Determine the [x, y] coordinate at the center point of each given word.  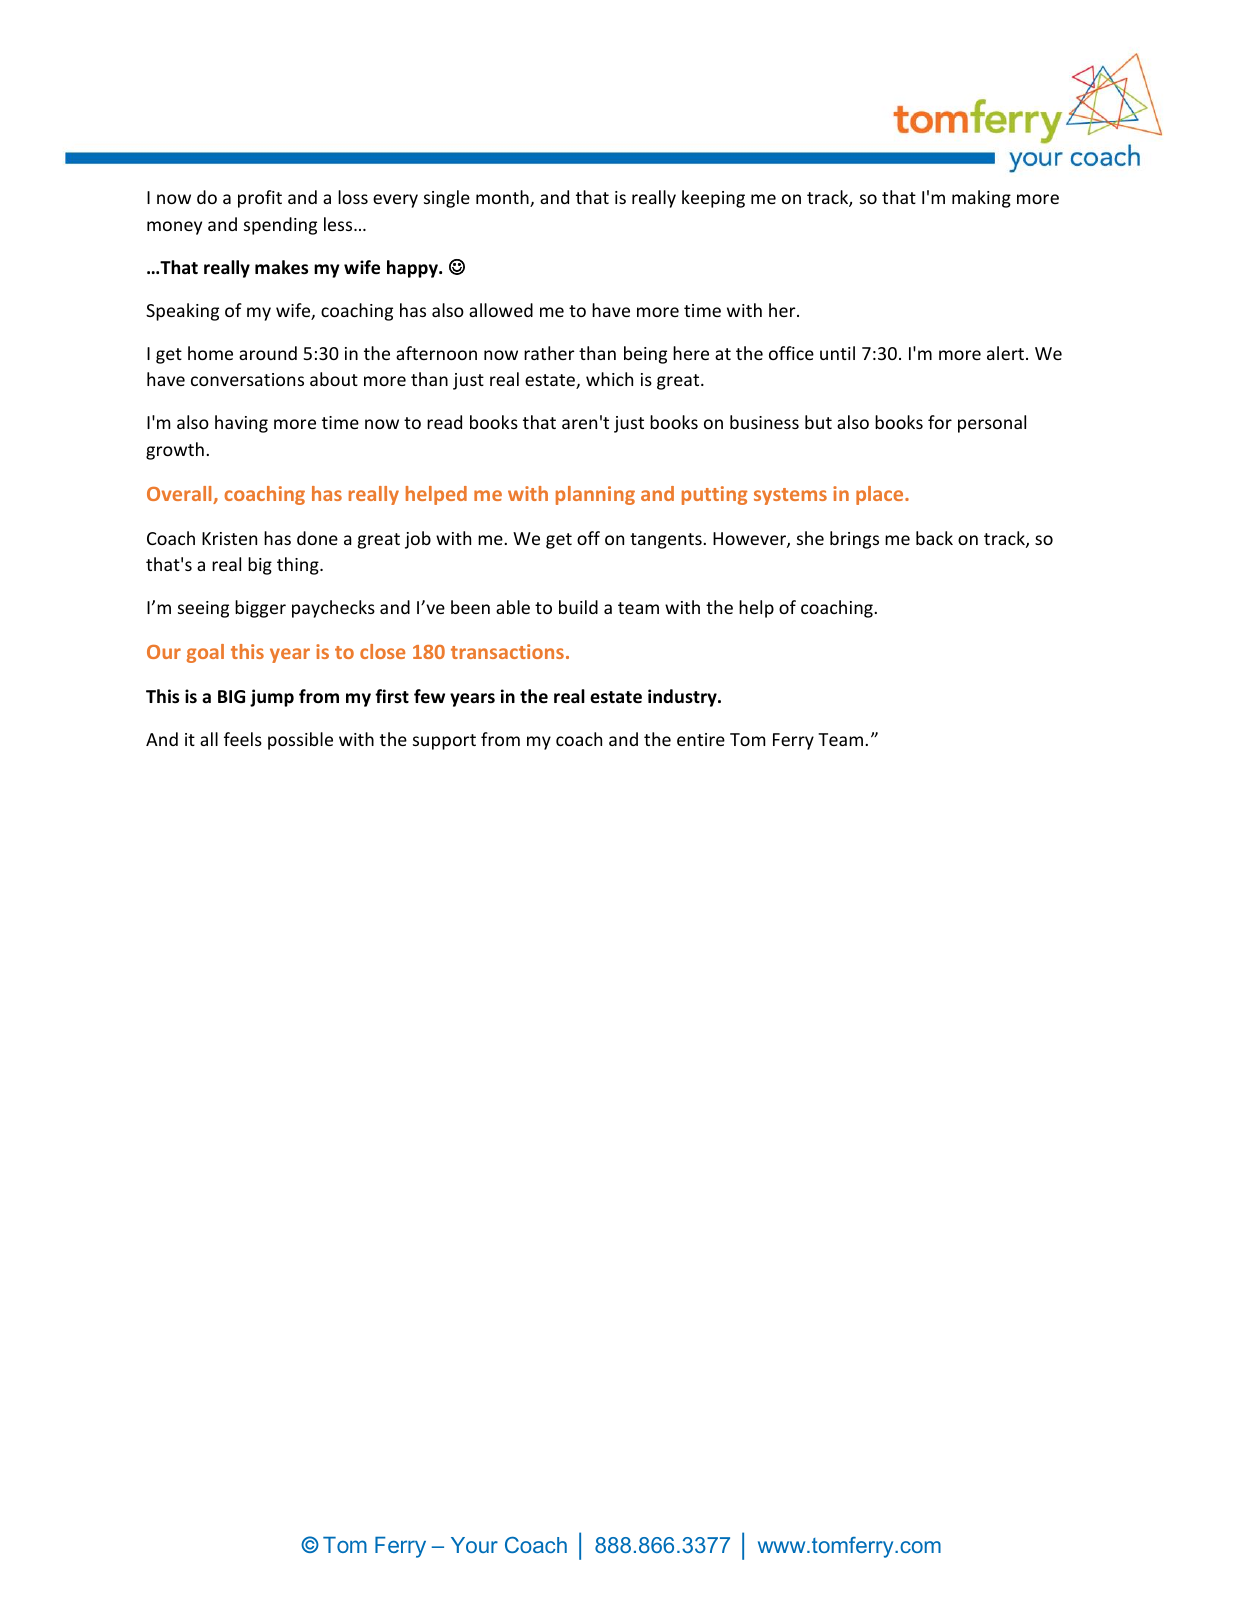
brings [854, 540]
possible [300, 741]
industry [683, 698]
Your [474, 1545]
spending [280, 226]
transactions [507, 651]
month [503, 198]
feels [243, 739]
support [444, 742]
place [881, 495]
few [429, 696]
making [981, 199]
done [317, 538]
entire [701, 739]
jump [272, 698]
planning [595, 495]
